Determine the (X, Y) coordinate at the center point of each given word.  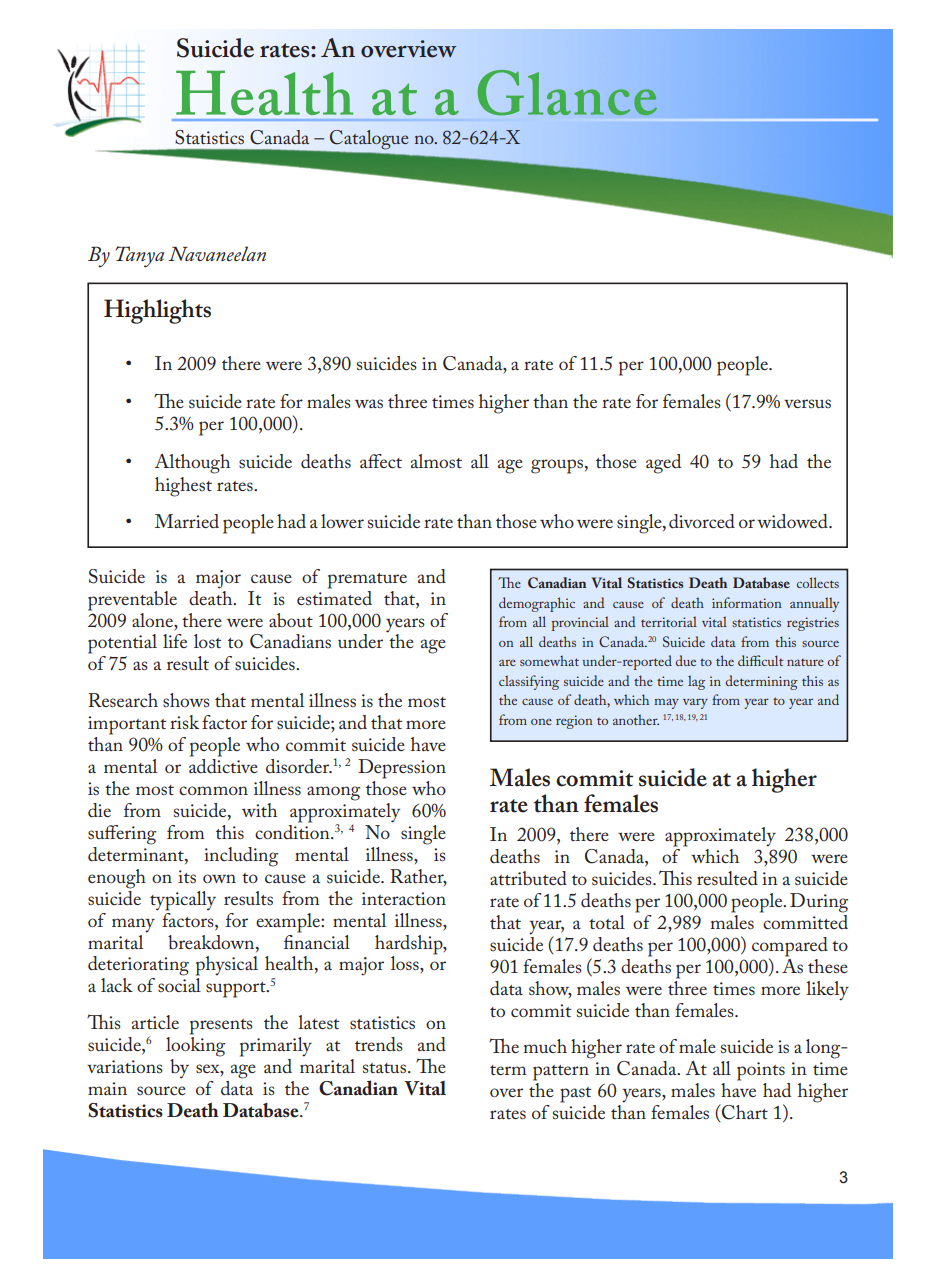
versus (807, 403)
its (187, 876)
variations (125, 1066)
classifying (529, 682)
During (819, 903)
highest (183, 487)
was (369, 403)
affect (381, 461)
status (386, 1068)
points (761, 1071)
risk (184, 722)
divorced (702, 521)
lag (696, 682)
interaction (404, 898)
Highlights (157, 311)
